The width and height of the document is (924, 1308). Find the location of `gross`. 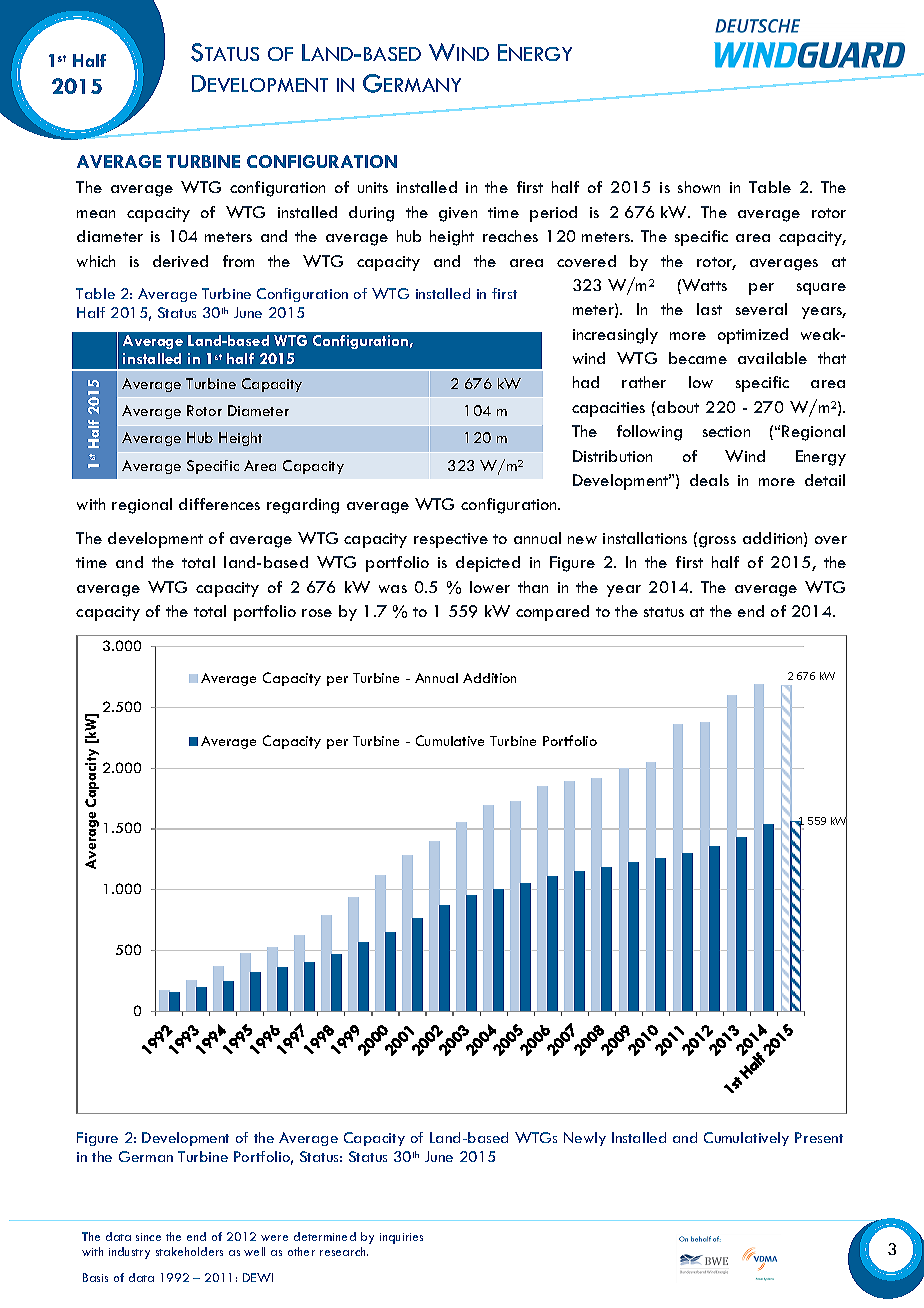

gross is located at coordinates (717, 542).
